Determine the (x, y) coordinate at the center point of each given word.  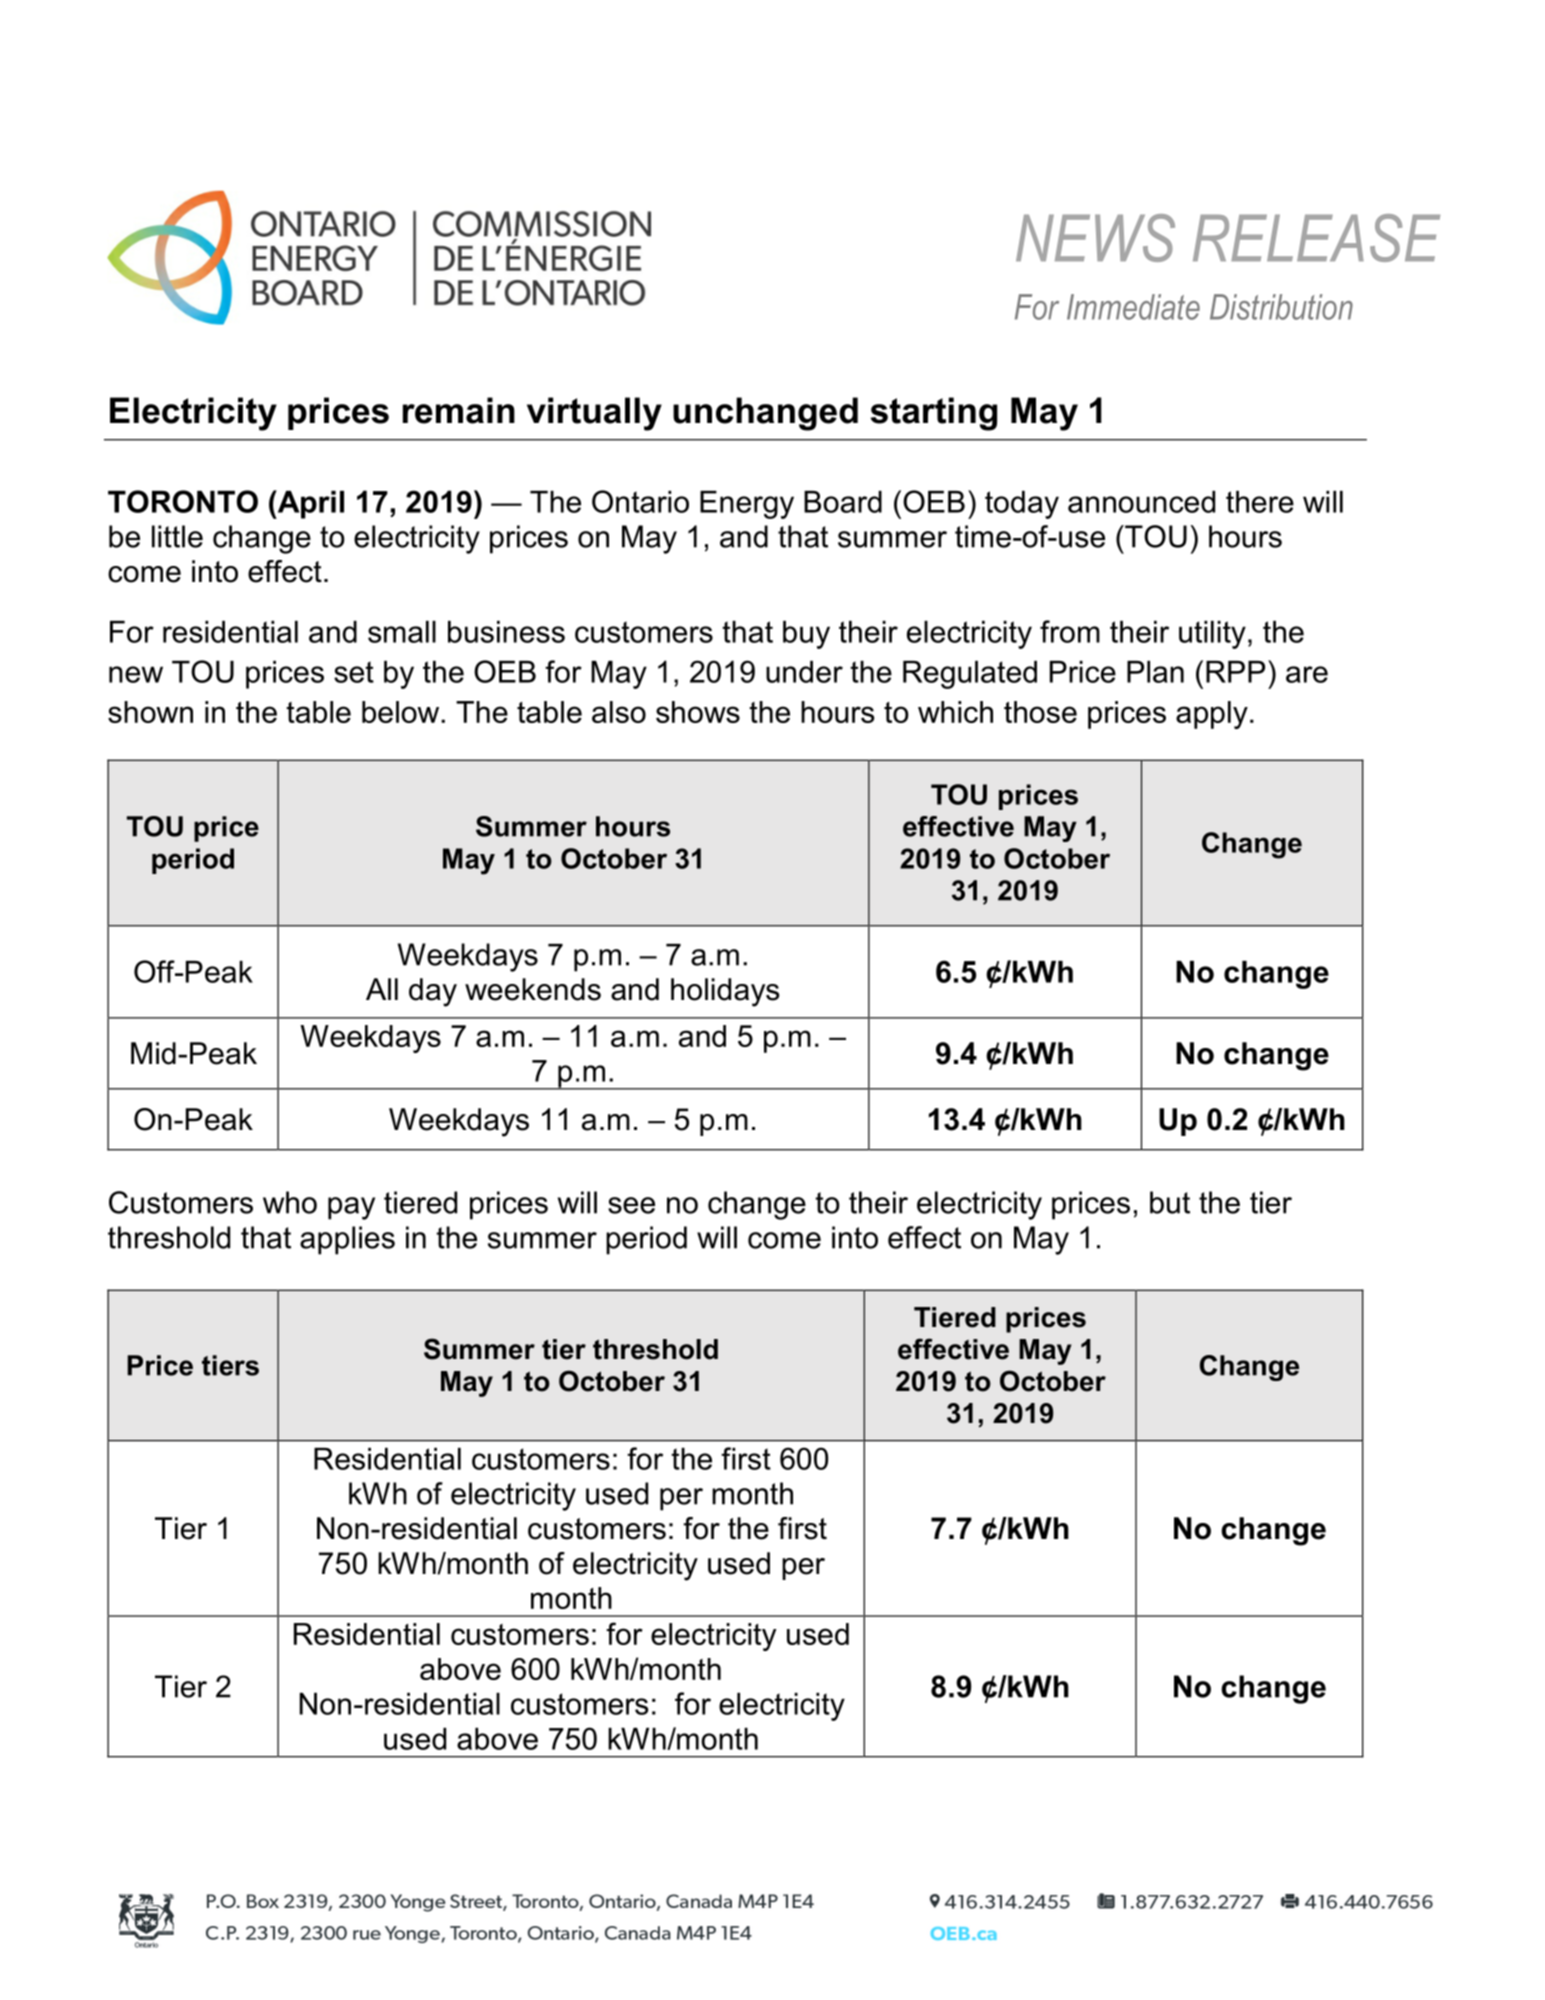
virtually (594, 414)
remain (459, 410)
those (1040, 712)
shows (698, 712)
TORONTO (183, 501)
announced (1141, 502)
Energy (747, 505)
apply (1212, 715)
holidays (725, 992)
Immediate (1133, 307)
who (290, 1202)
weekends (533, 989)
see (631, 1205)
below (402, 712)
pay (351, 1208)
